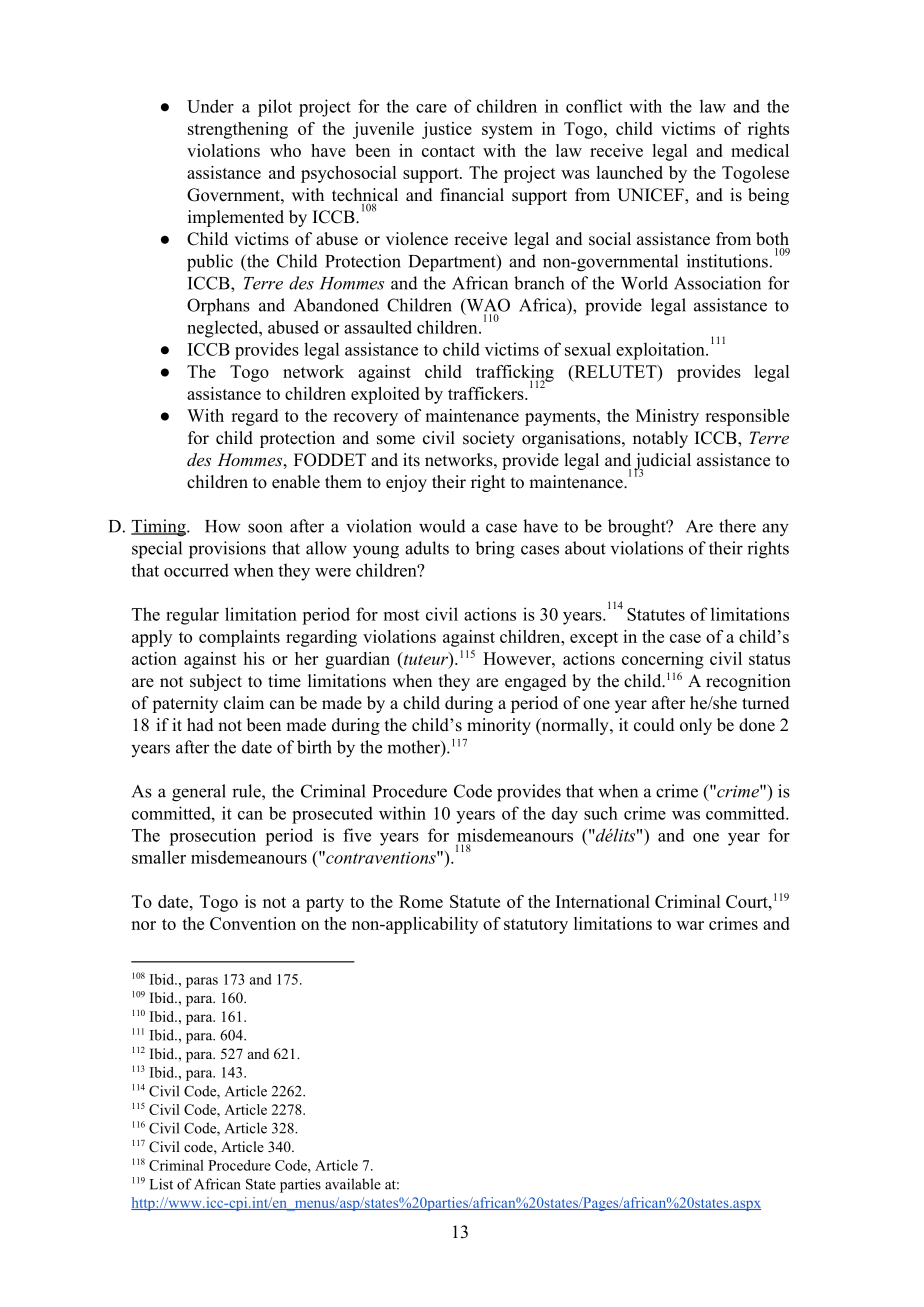 Image resolution: width=924 pixels, height=1307 pixels. Describe the element at coordinates (690, 925) in the screenshot. I see `war` at that location.
